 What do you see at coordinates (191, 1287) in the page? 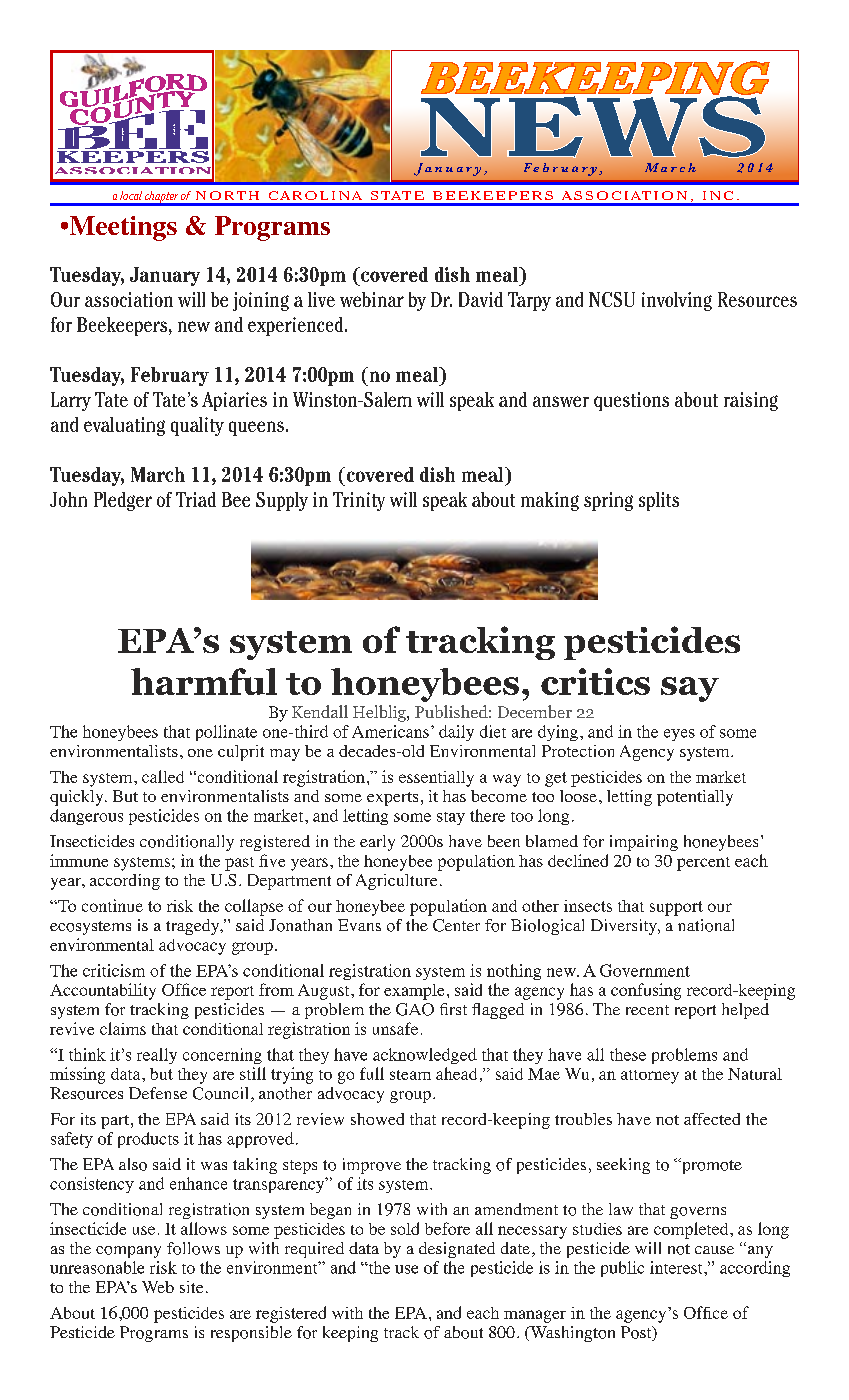
I see `site` at bounding box center [191, 1287].
